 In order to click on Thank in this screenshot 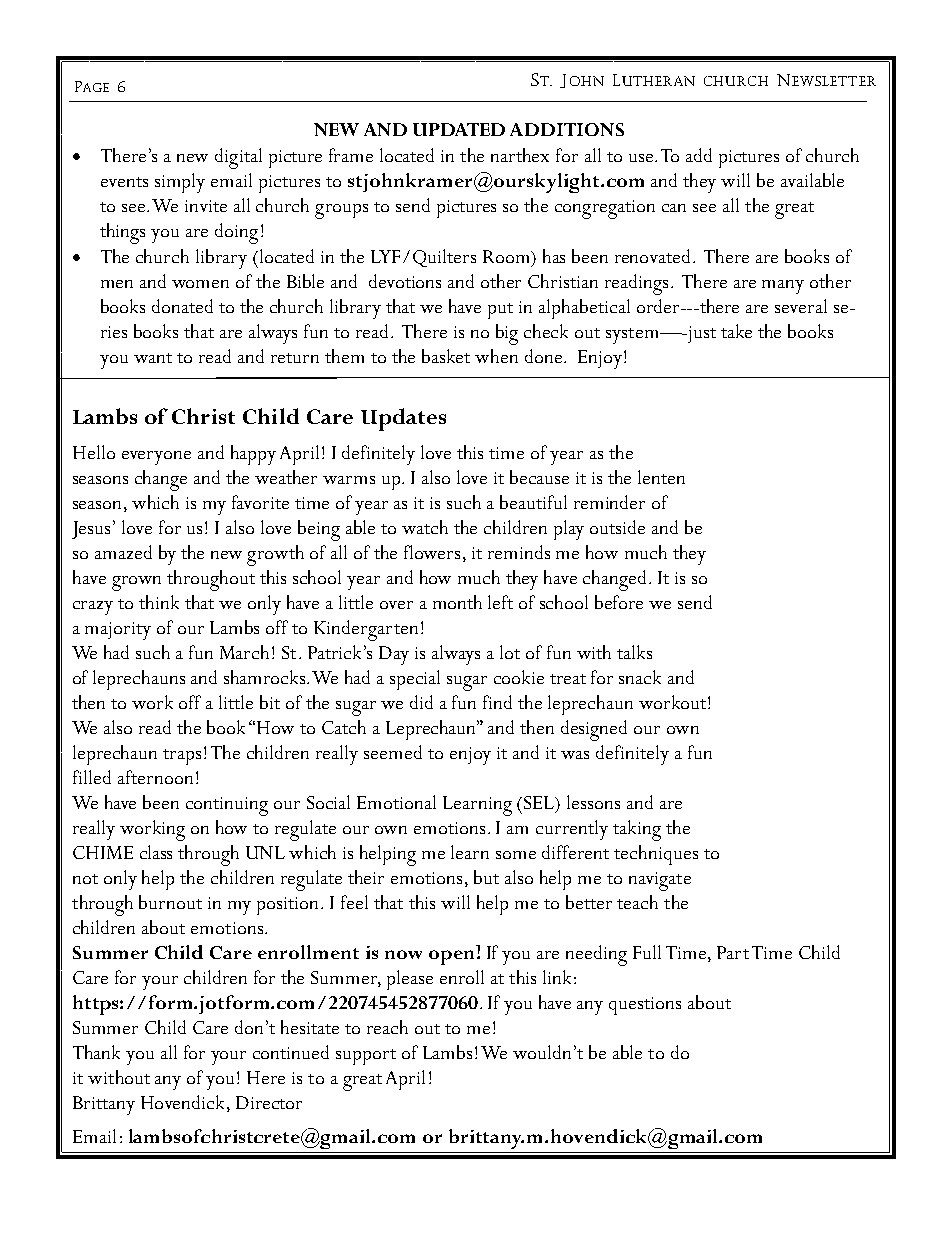, I will do `click(96, 1052)`.
